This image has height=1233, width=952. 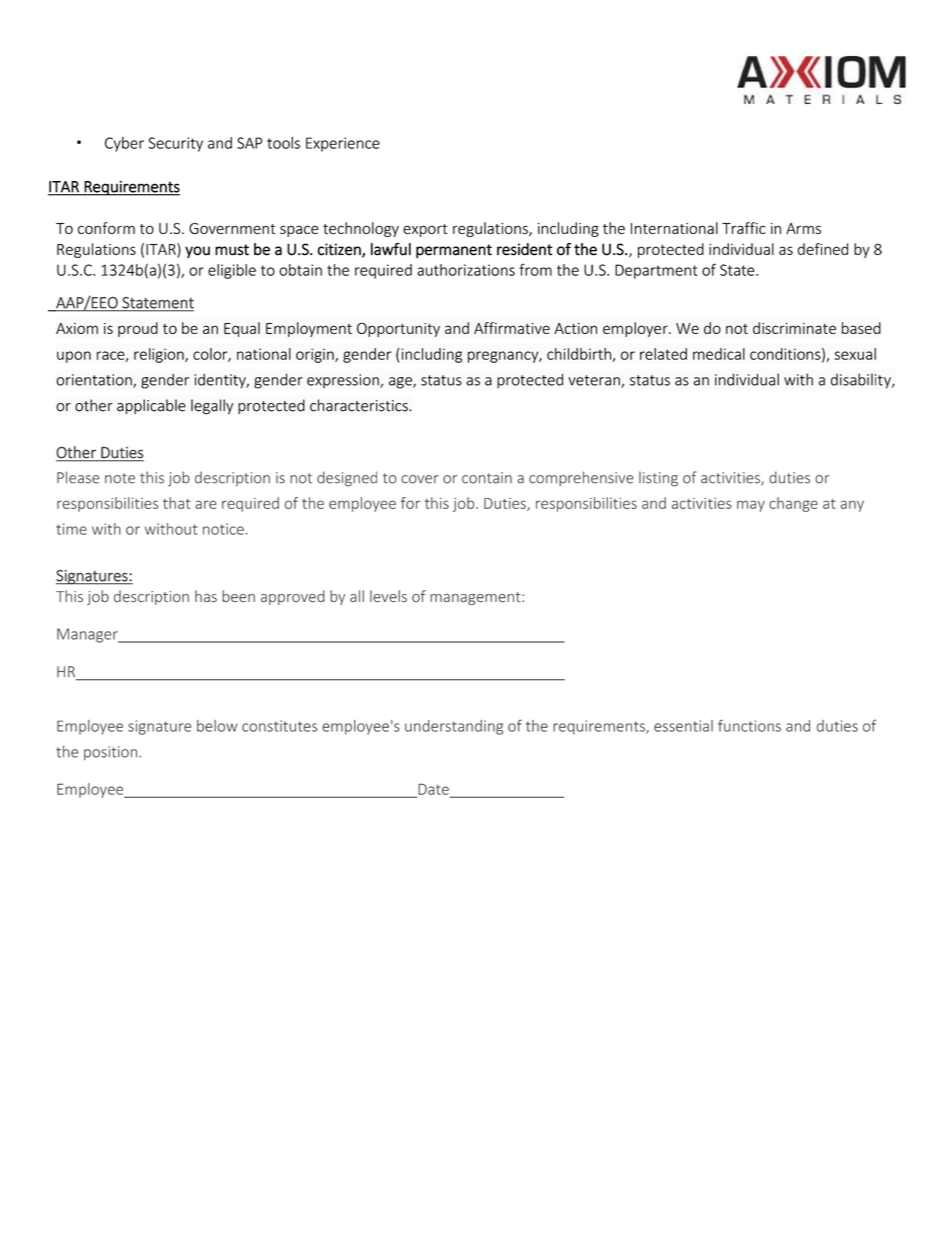 What do you see at coordinates (343, 144) in the image?
I see `Experience` at bounding box center [343, 144].
